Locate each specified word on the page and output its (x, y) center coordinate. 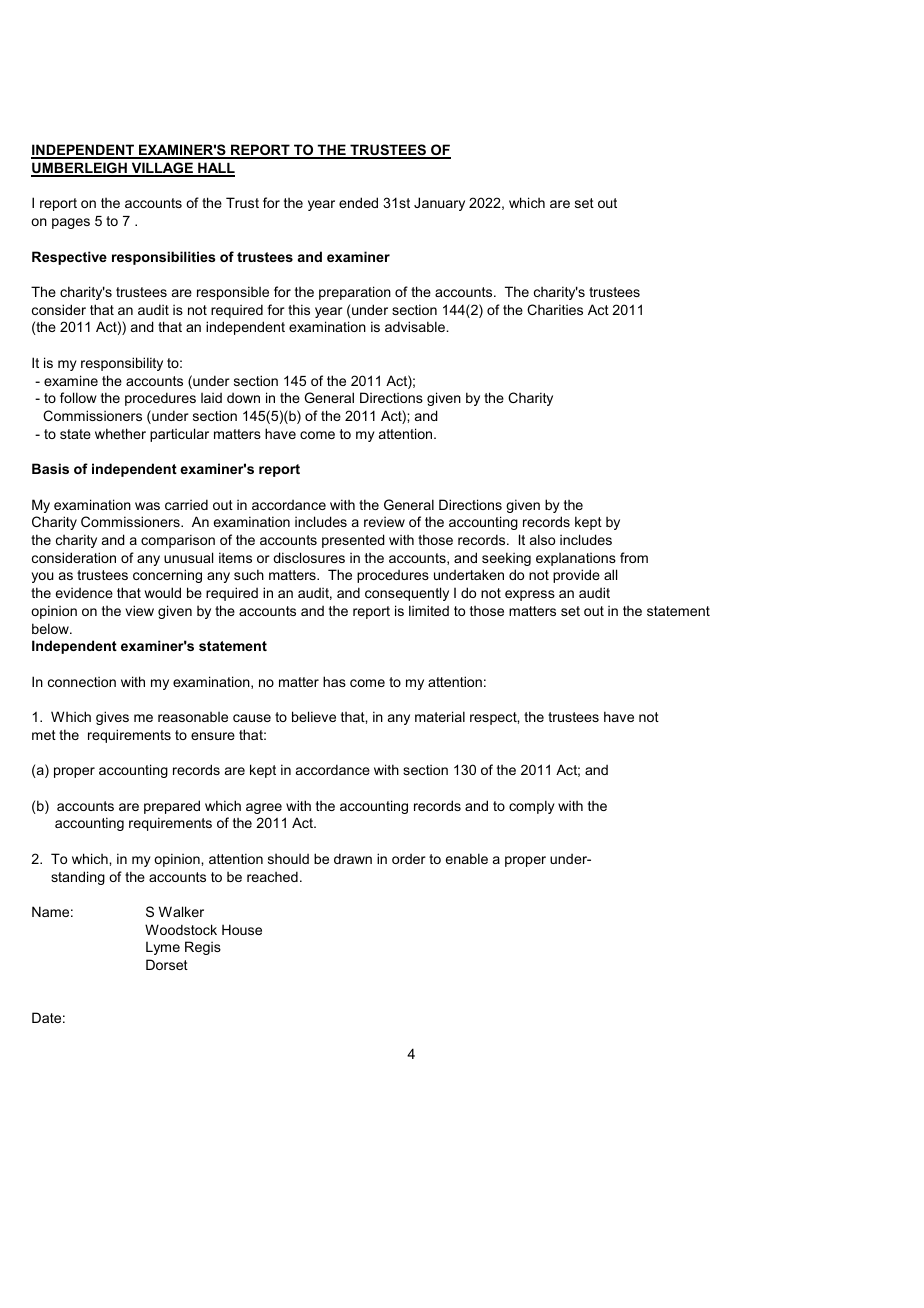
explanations (576, 559)
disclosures (309, 557)
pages (71, 223)
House (242, 929)
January (439, 204)
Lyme (163, 948)
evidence (84, 593)
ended (358, 202)
